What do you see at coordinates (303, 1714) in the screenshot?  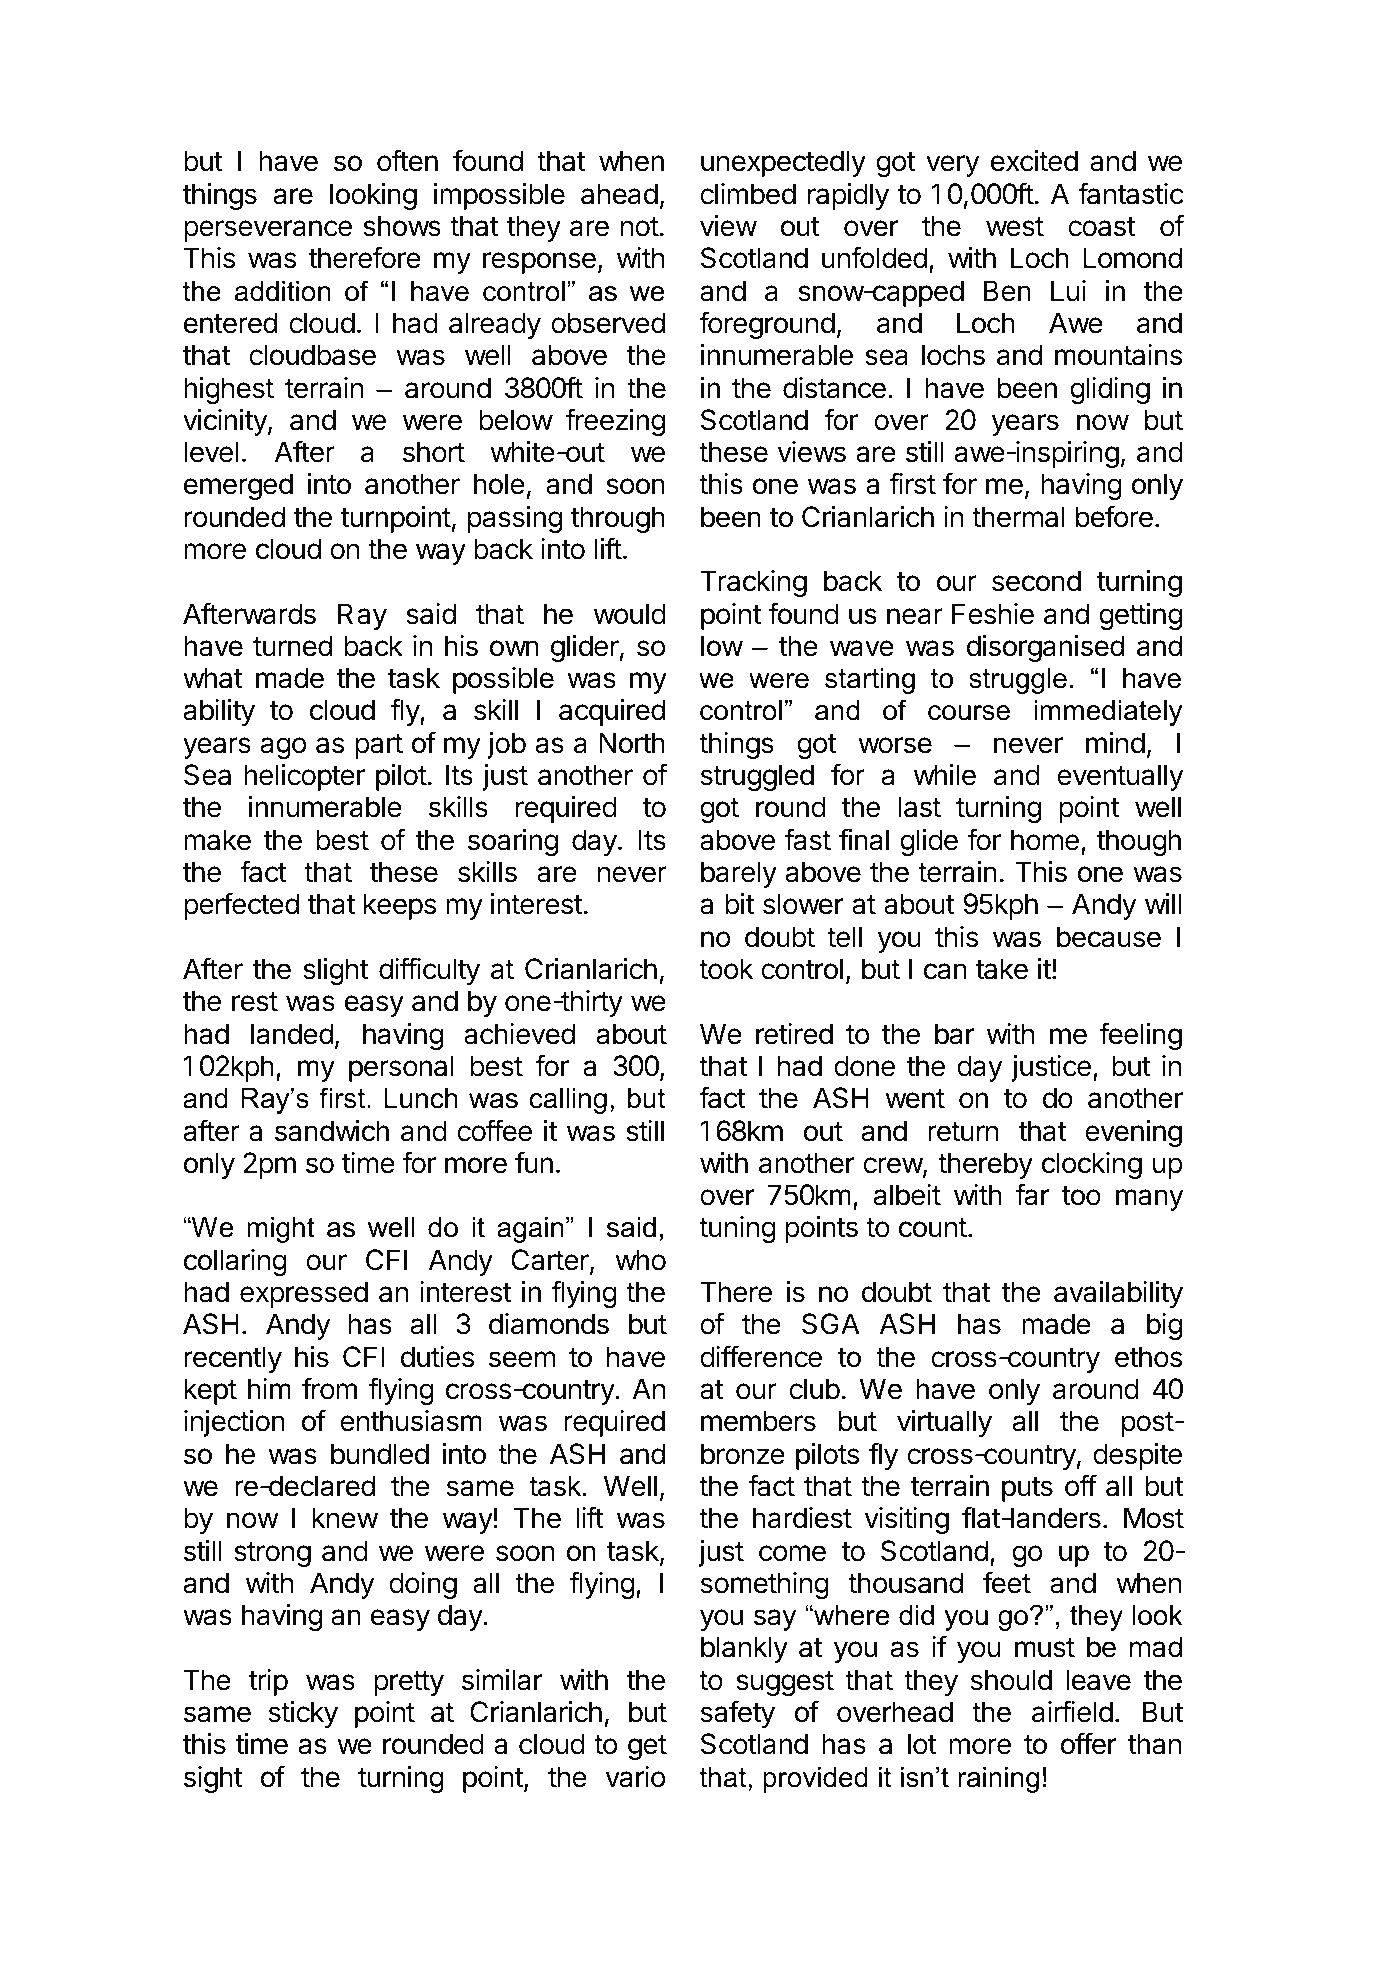 I see `sticky` at bounding box center [303, 1714].
